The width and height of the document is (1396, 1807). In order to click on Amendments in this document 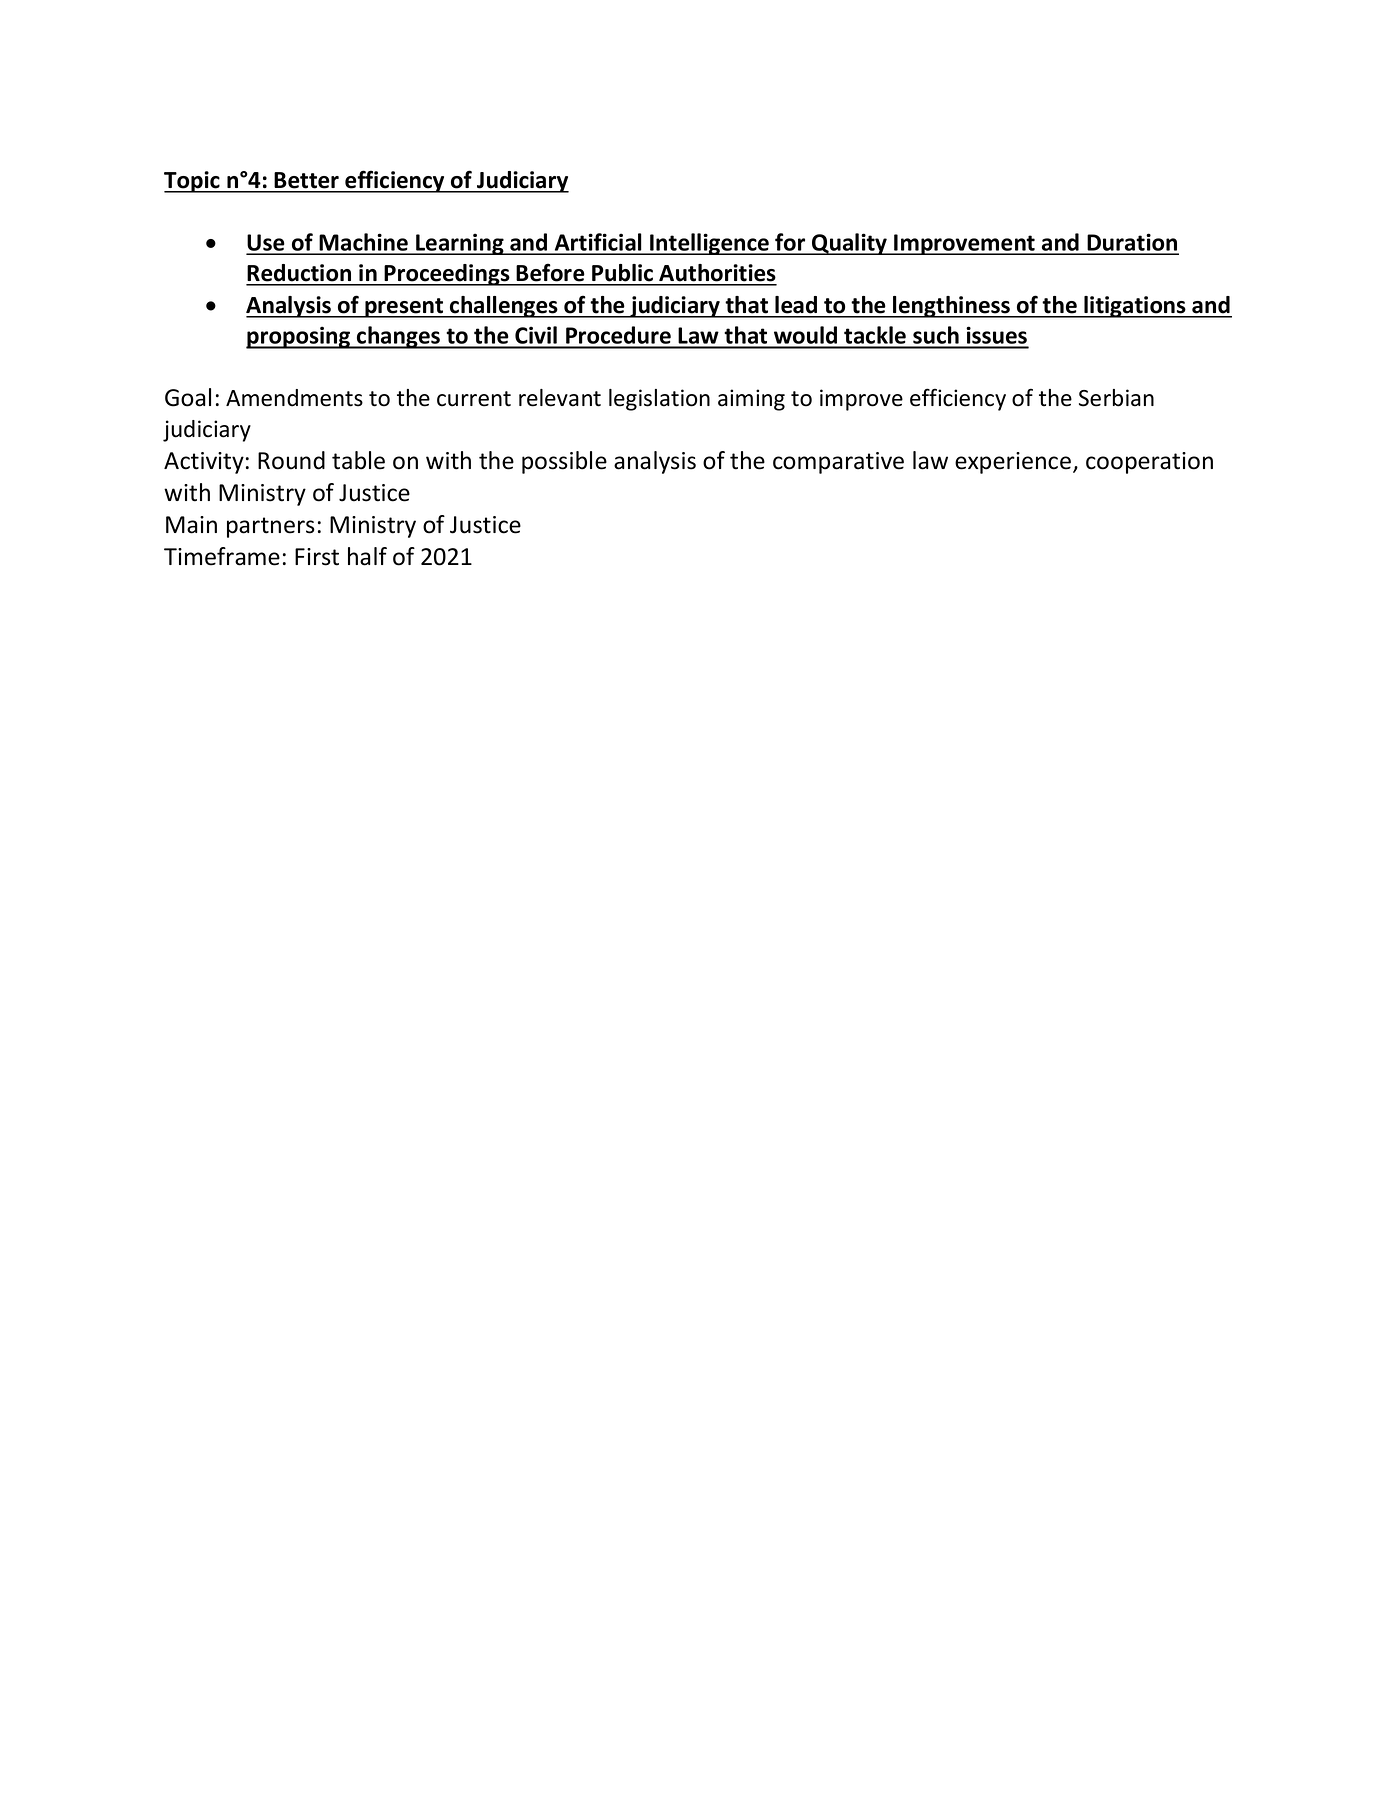, I will do `click(294, 398)`.
